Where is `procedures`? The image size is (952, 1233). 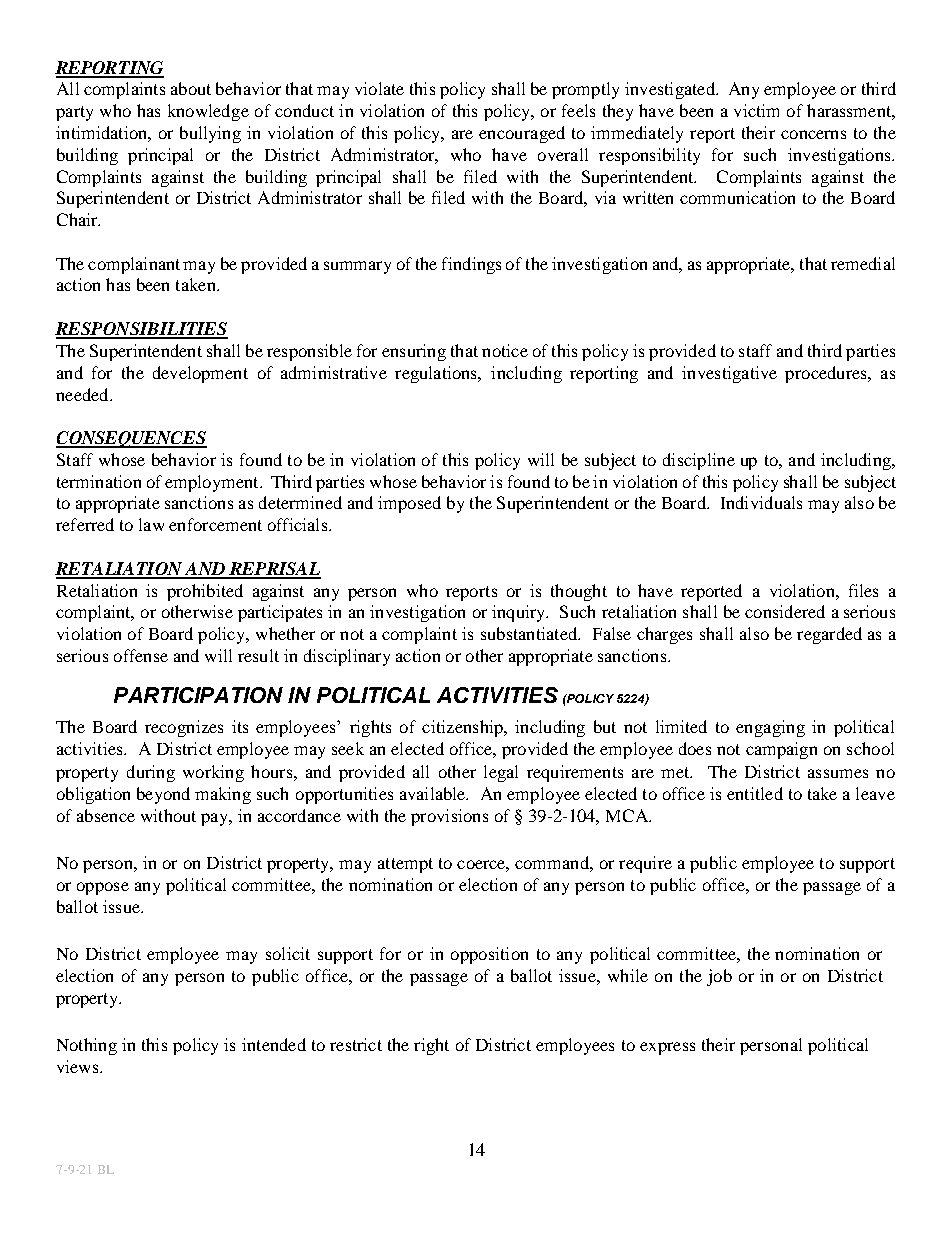 procedures is located at coordinates (827, 374).
